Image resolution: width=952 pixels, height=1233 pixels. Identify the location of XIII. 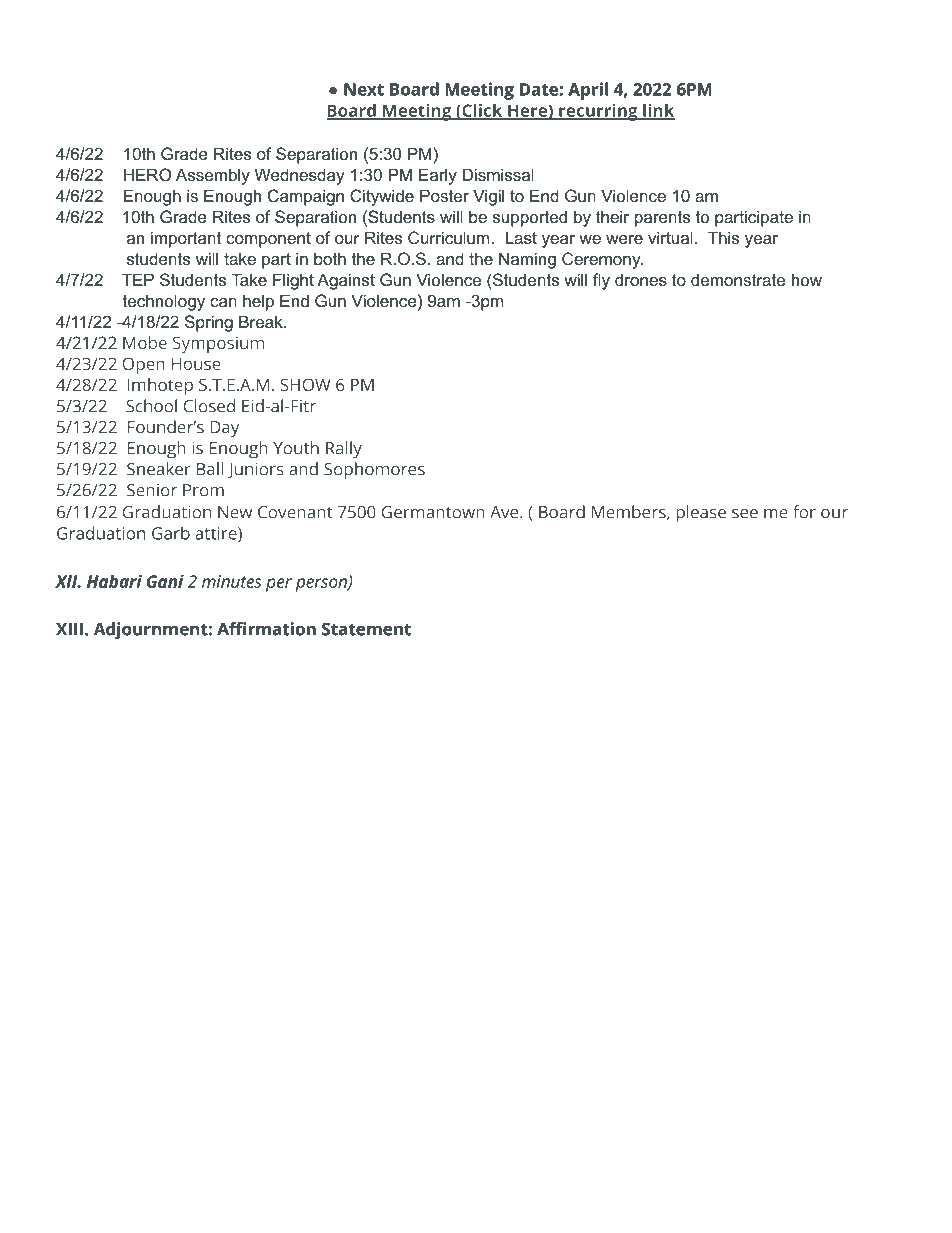
(69, 629).
